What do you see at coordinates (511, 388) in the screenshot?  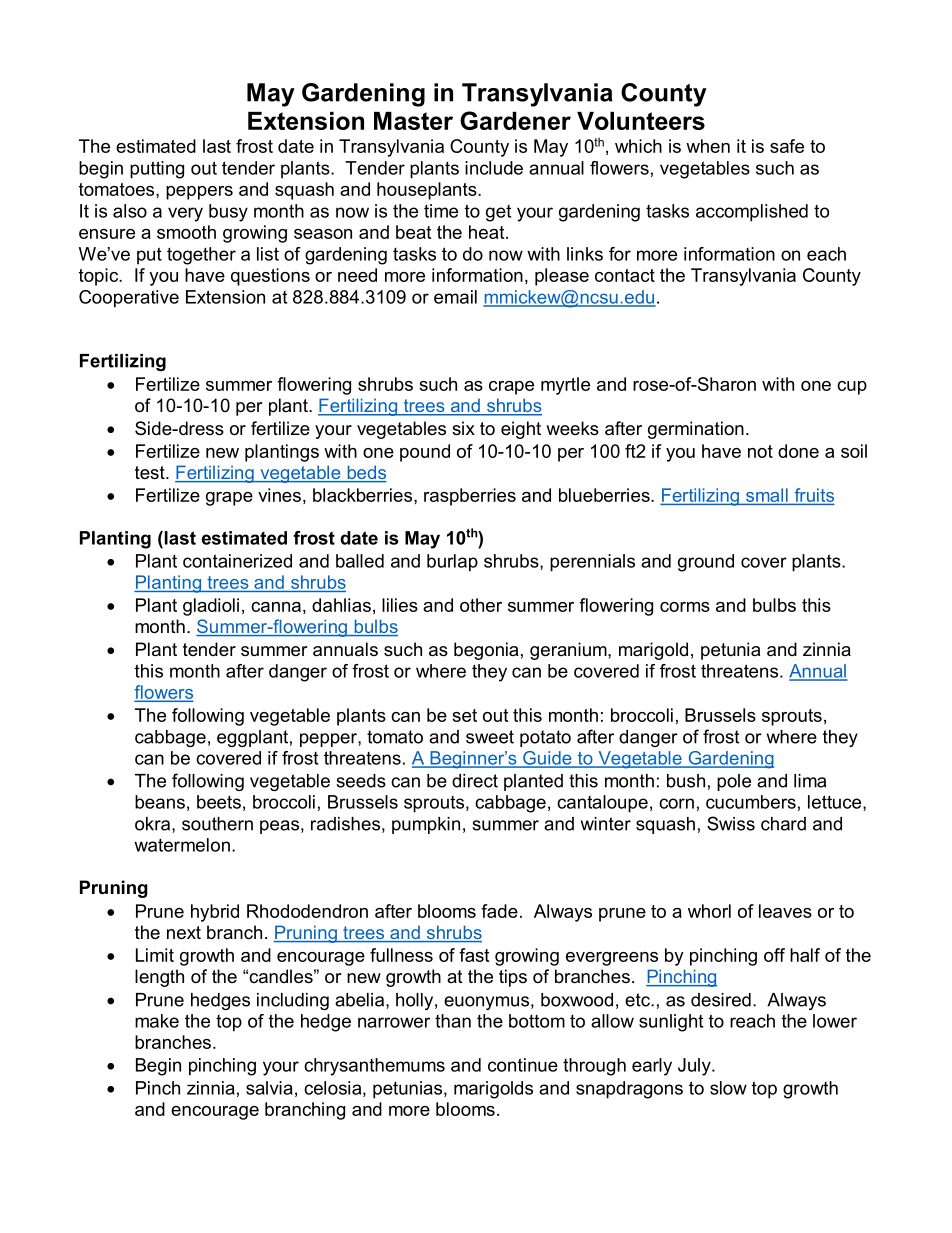 I see `crape` at bounding box center [511, 388].
